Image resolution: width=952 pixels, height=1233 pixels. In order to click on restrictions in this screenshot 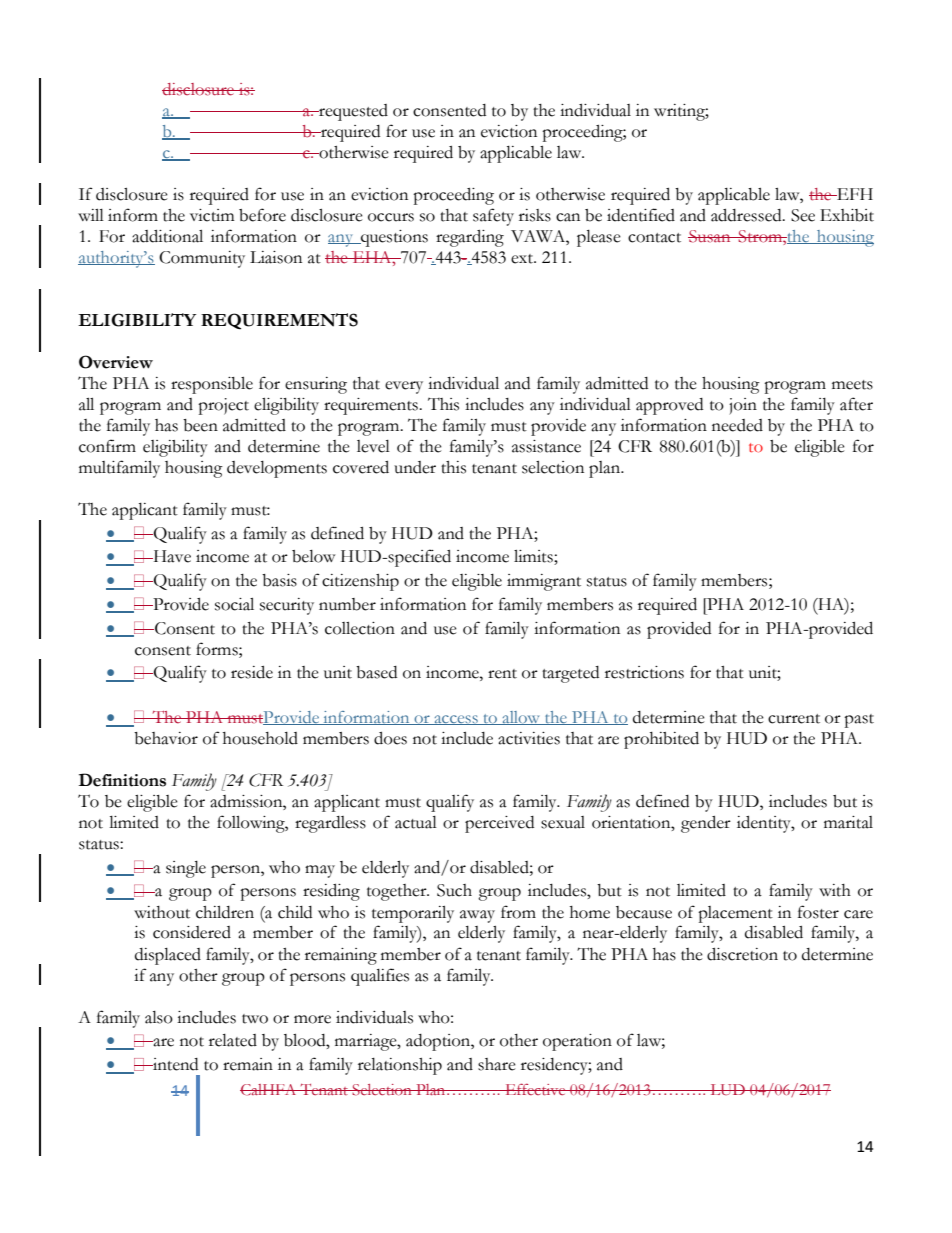, I will do `click(644, 672)`.
